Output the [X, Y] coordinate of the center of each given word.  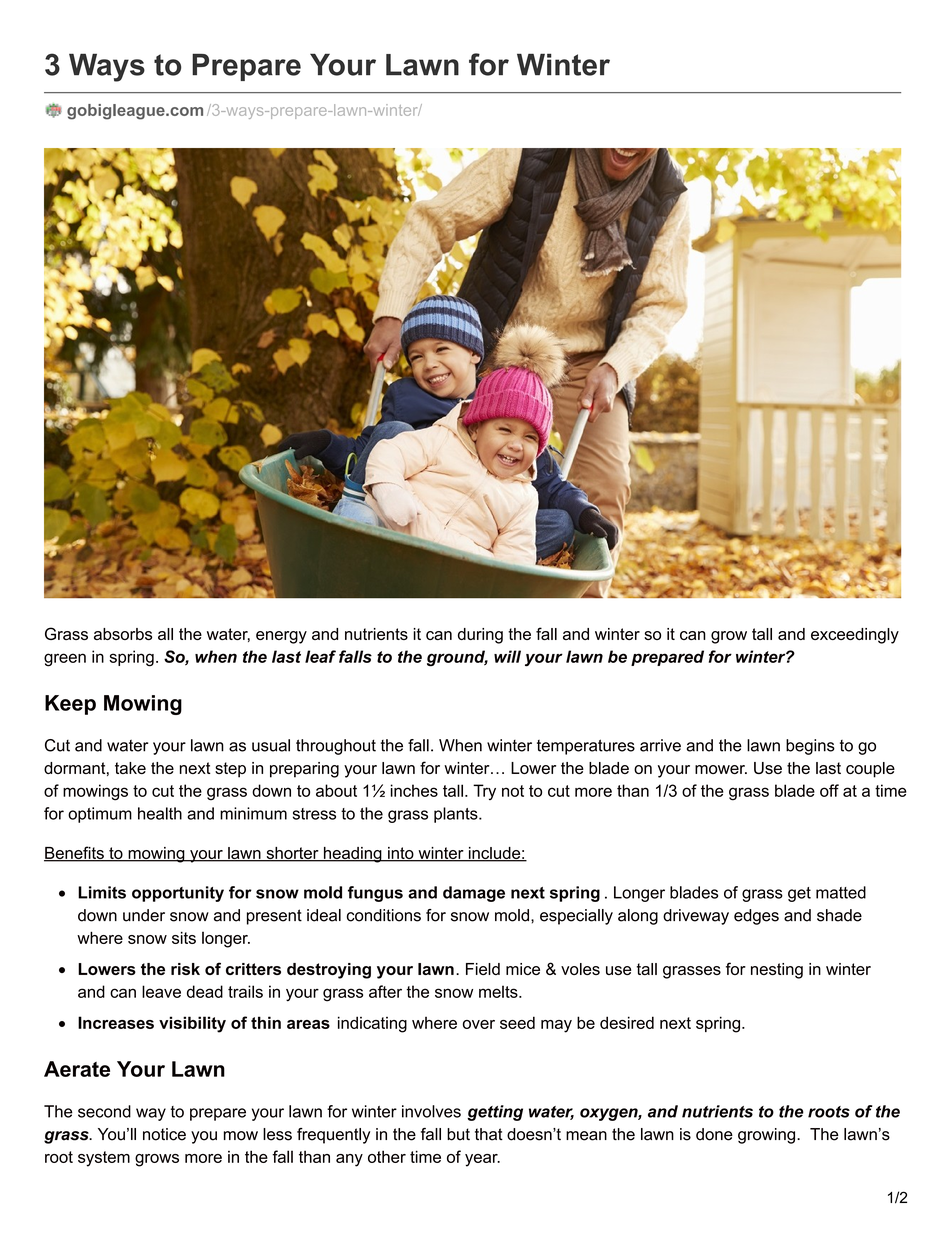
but [458, 1134]
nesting [777, 971]
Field [483, 969]
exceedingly [855, 636]
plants [457, 815]
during [480, 636]
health [160, 813]
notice [164, 1134]
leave [161, 991]
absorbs [123, 634]
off [829, 790]
